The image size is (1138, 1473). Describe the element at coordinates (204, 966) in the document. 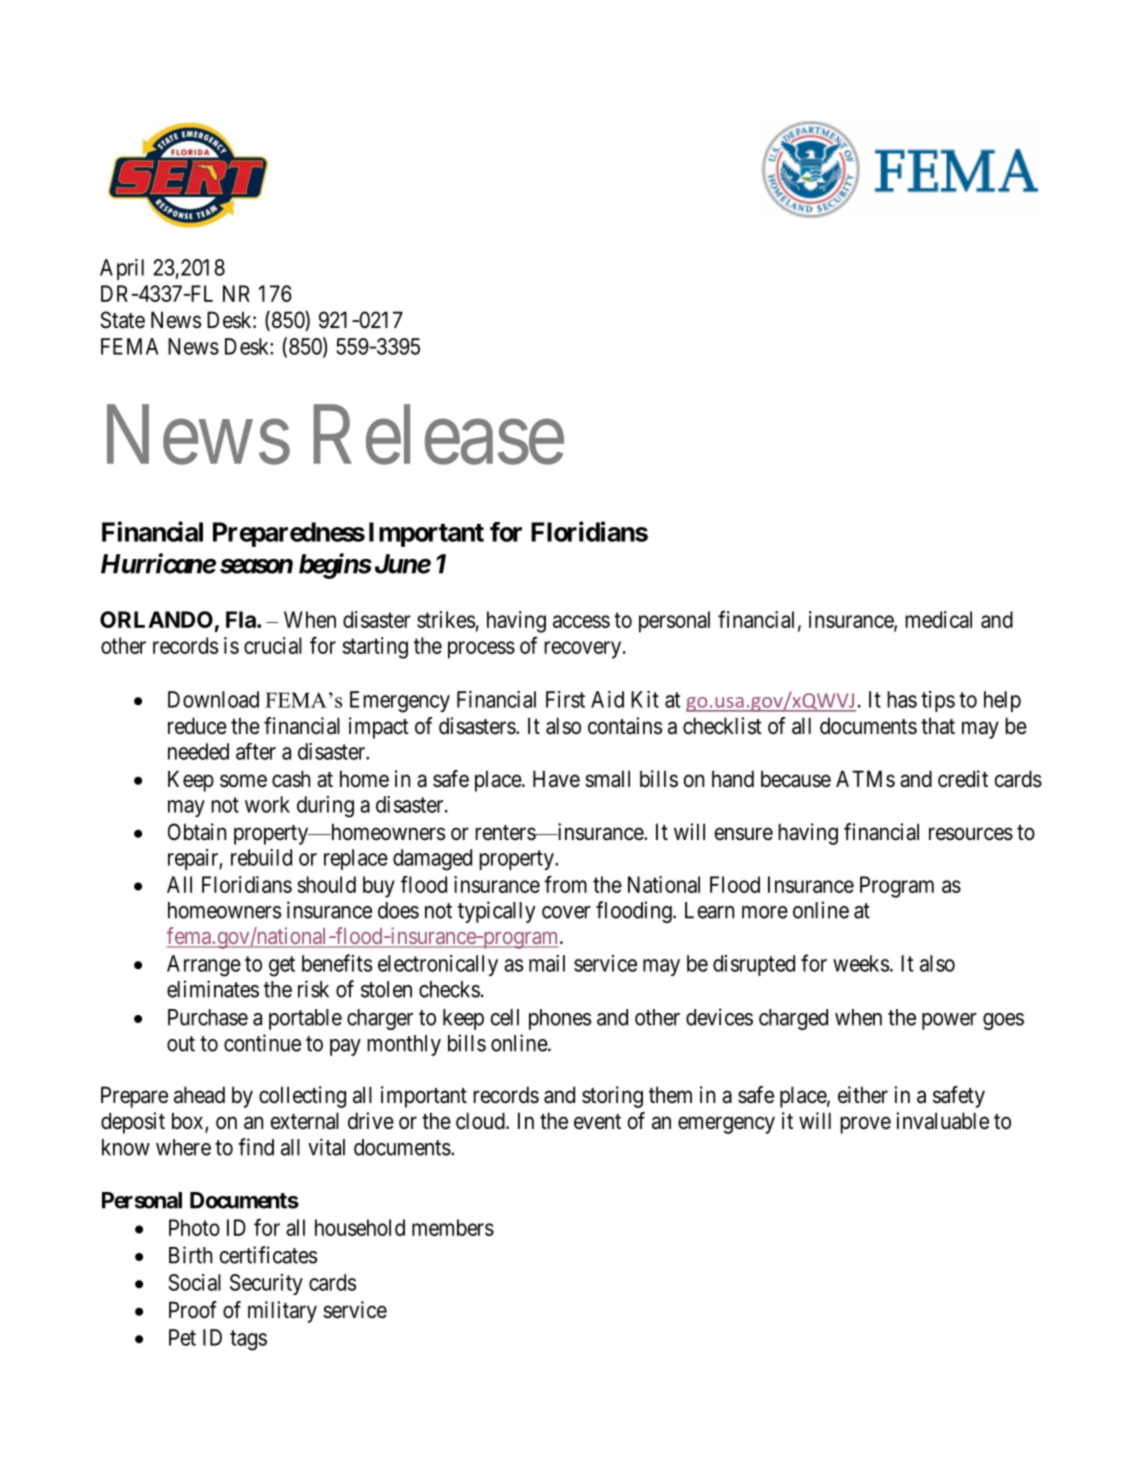

I see `Arrange` at that location.
